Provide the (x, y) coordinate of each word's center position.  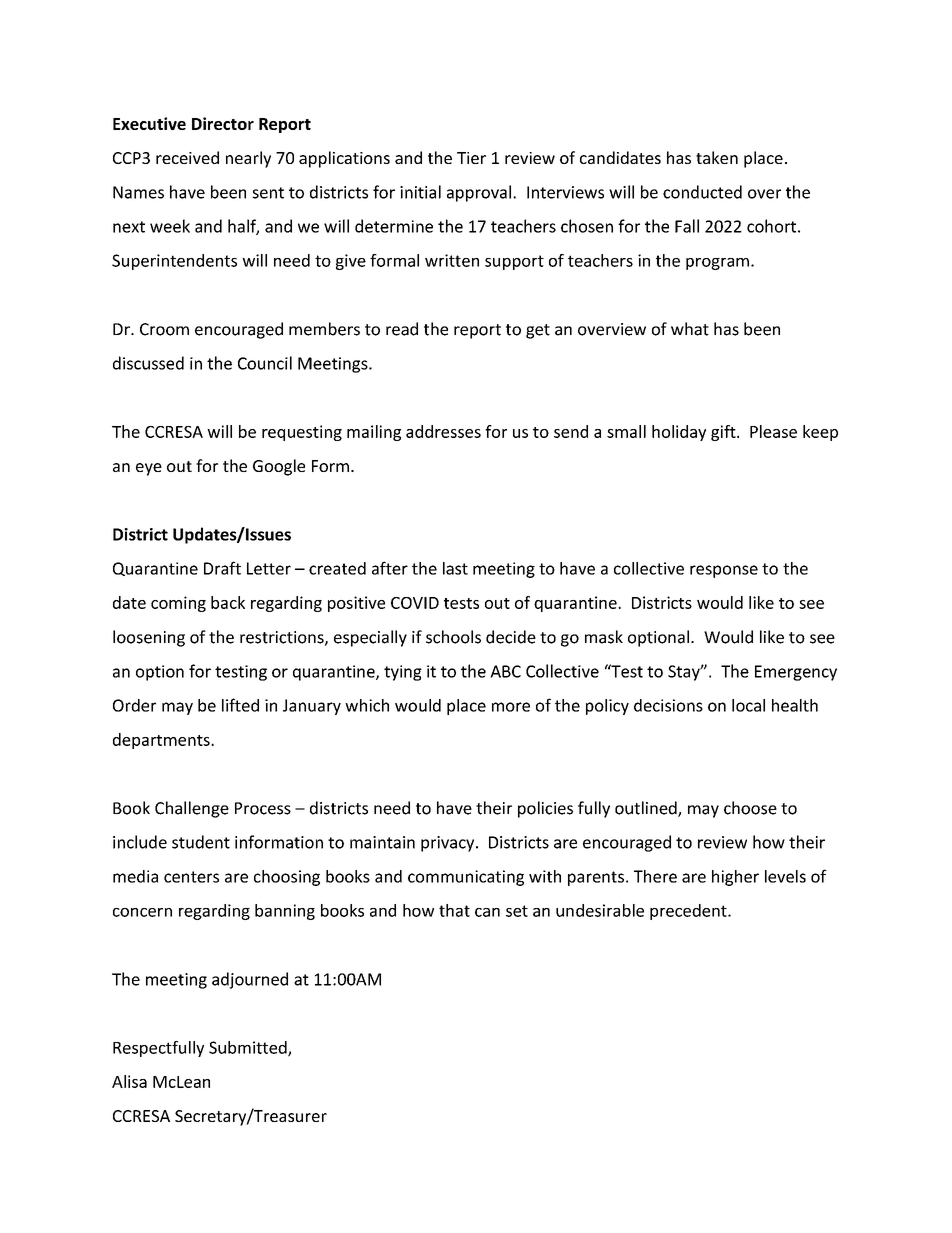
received (187, 157)
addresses (443, 431)
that (454, 910)
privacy (449, 844)
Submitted (249, 1048)
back (228, 602)
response (724, 571)
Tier (471, 158)
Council (265, 363)
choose (750, 808)
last (455, 568)
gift (724, 433)
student (201, 842)
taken (717, 157)
